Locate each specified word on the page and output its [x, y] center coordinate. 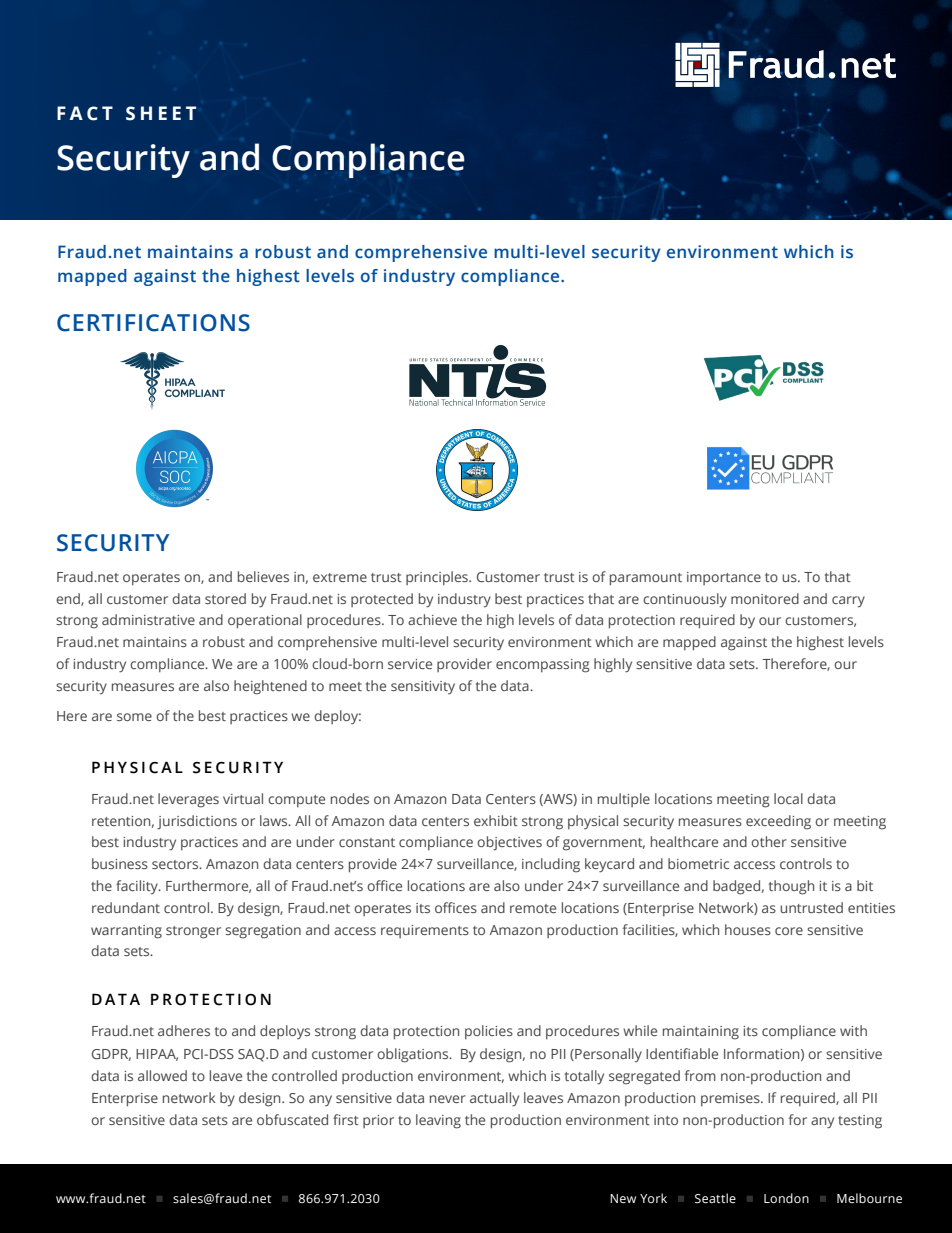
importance [724, 578]
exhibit [496, 820]
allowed [162, 1075]
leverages [188, 800]
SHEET [161, 113]
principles [438, 578]
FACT [85, 113]
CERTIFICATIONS [153, 323]
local [788, 798]
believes [263, 576]
